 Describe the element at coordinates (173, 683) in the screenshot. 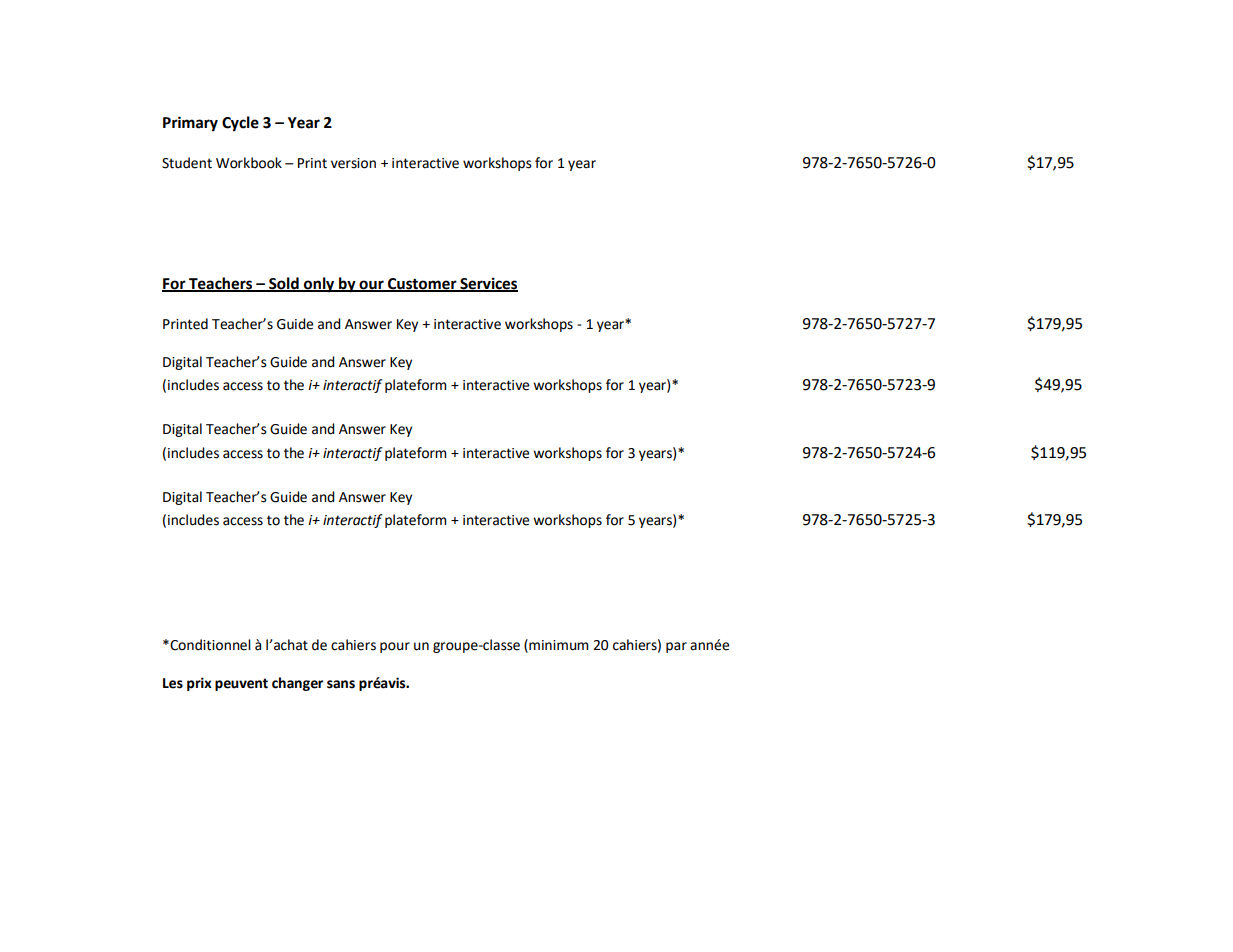

I see `Les` at that location.
